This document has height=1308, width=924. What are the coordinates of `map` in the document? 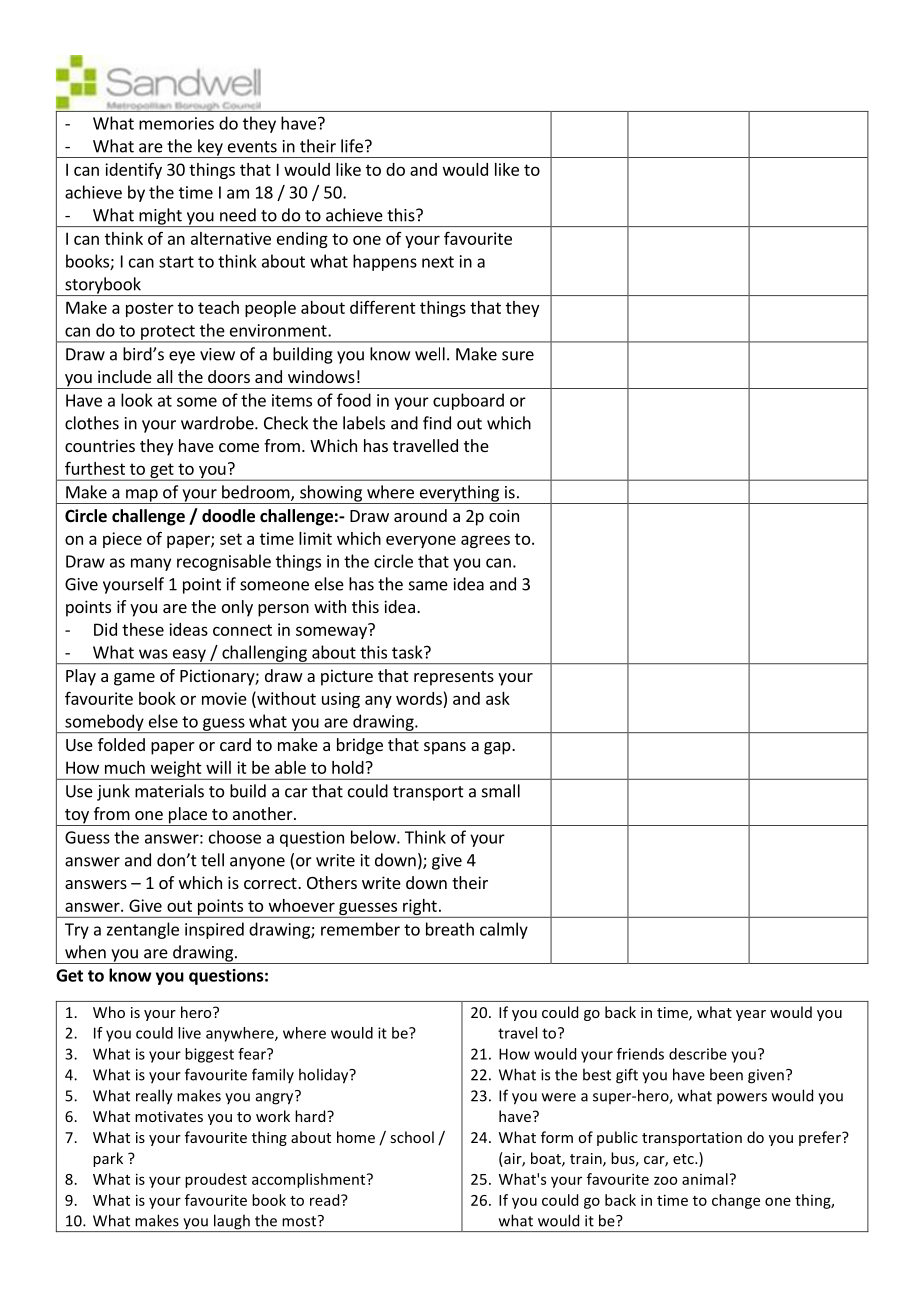 It's located at (142, 496).
